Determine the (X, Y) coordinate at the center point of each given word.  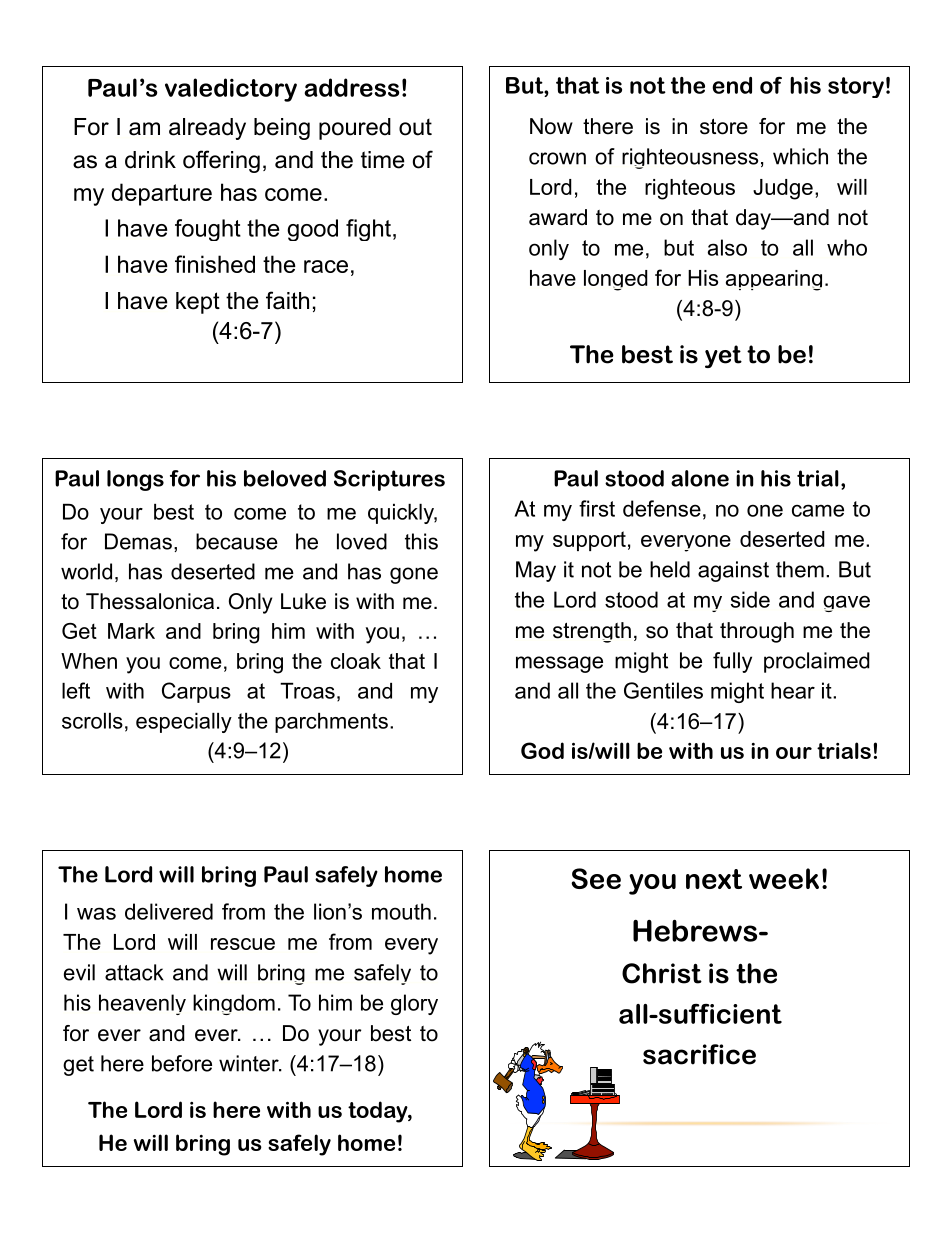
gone (414, 575)
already (207, 129)
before (182, 1063)
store (724, 126)
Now (551, 126)
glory (414, 1004)
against (733, 571)
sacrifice (699, 1054)
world (86, 571)
